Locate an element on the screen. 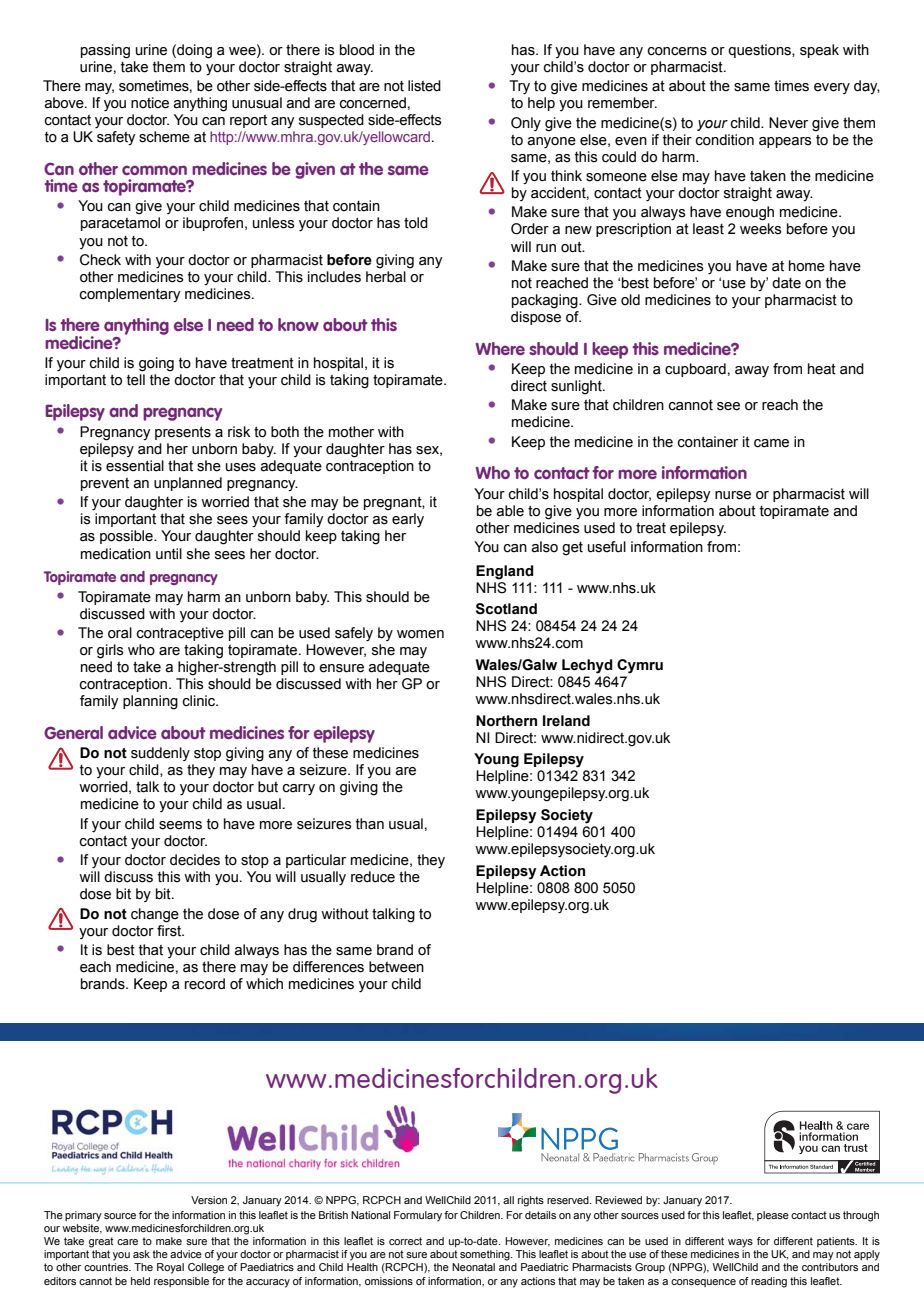 The width and height of the screenshot is (924, 1308). Never is located at coordinates (788, 123).
